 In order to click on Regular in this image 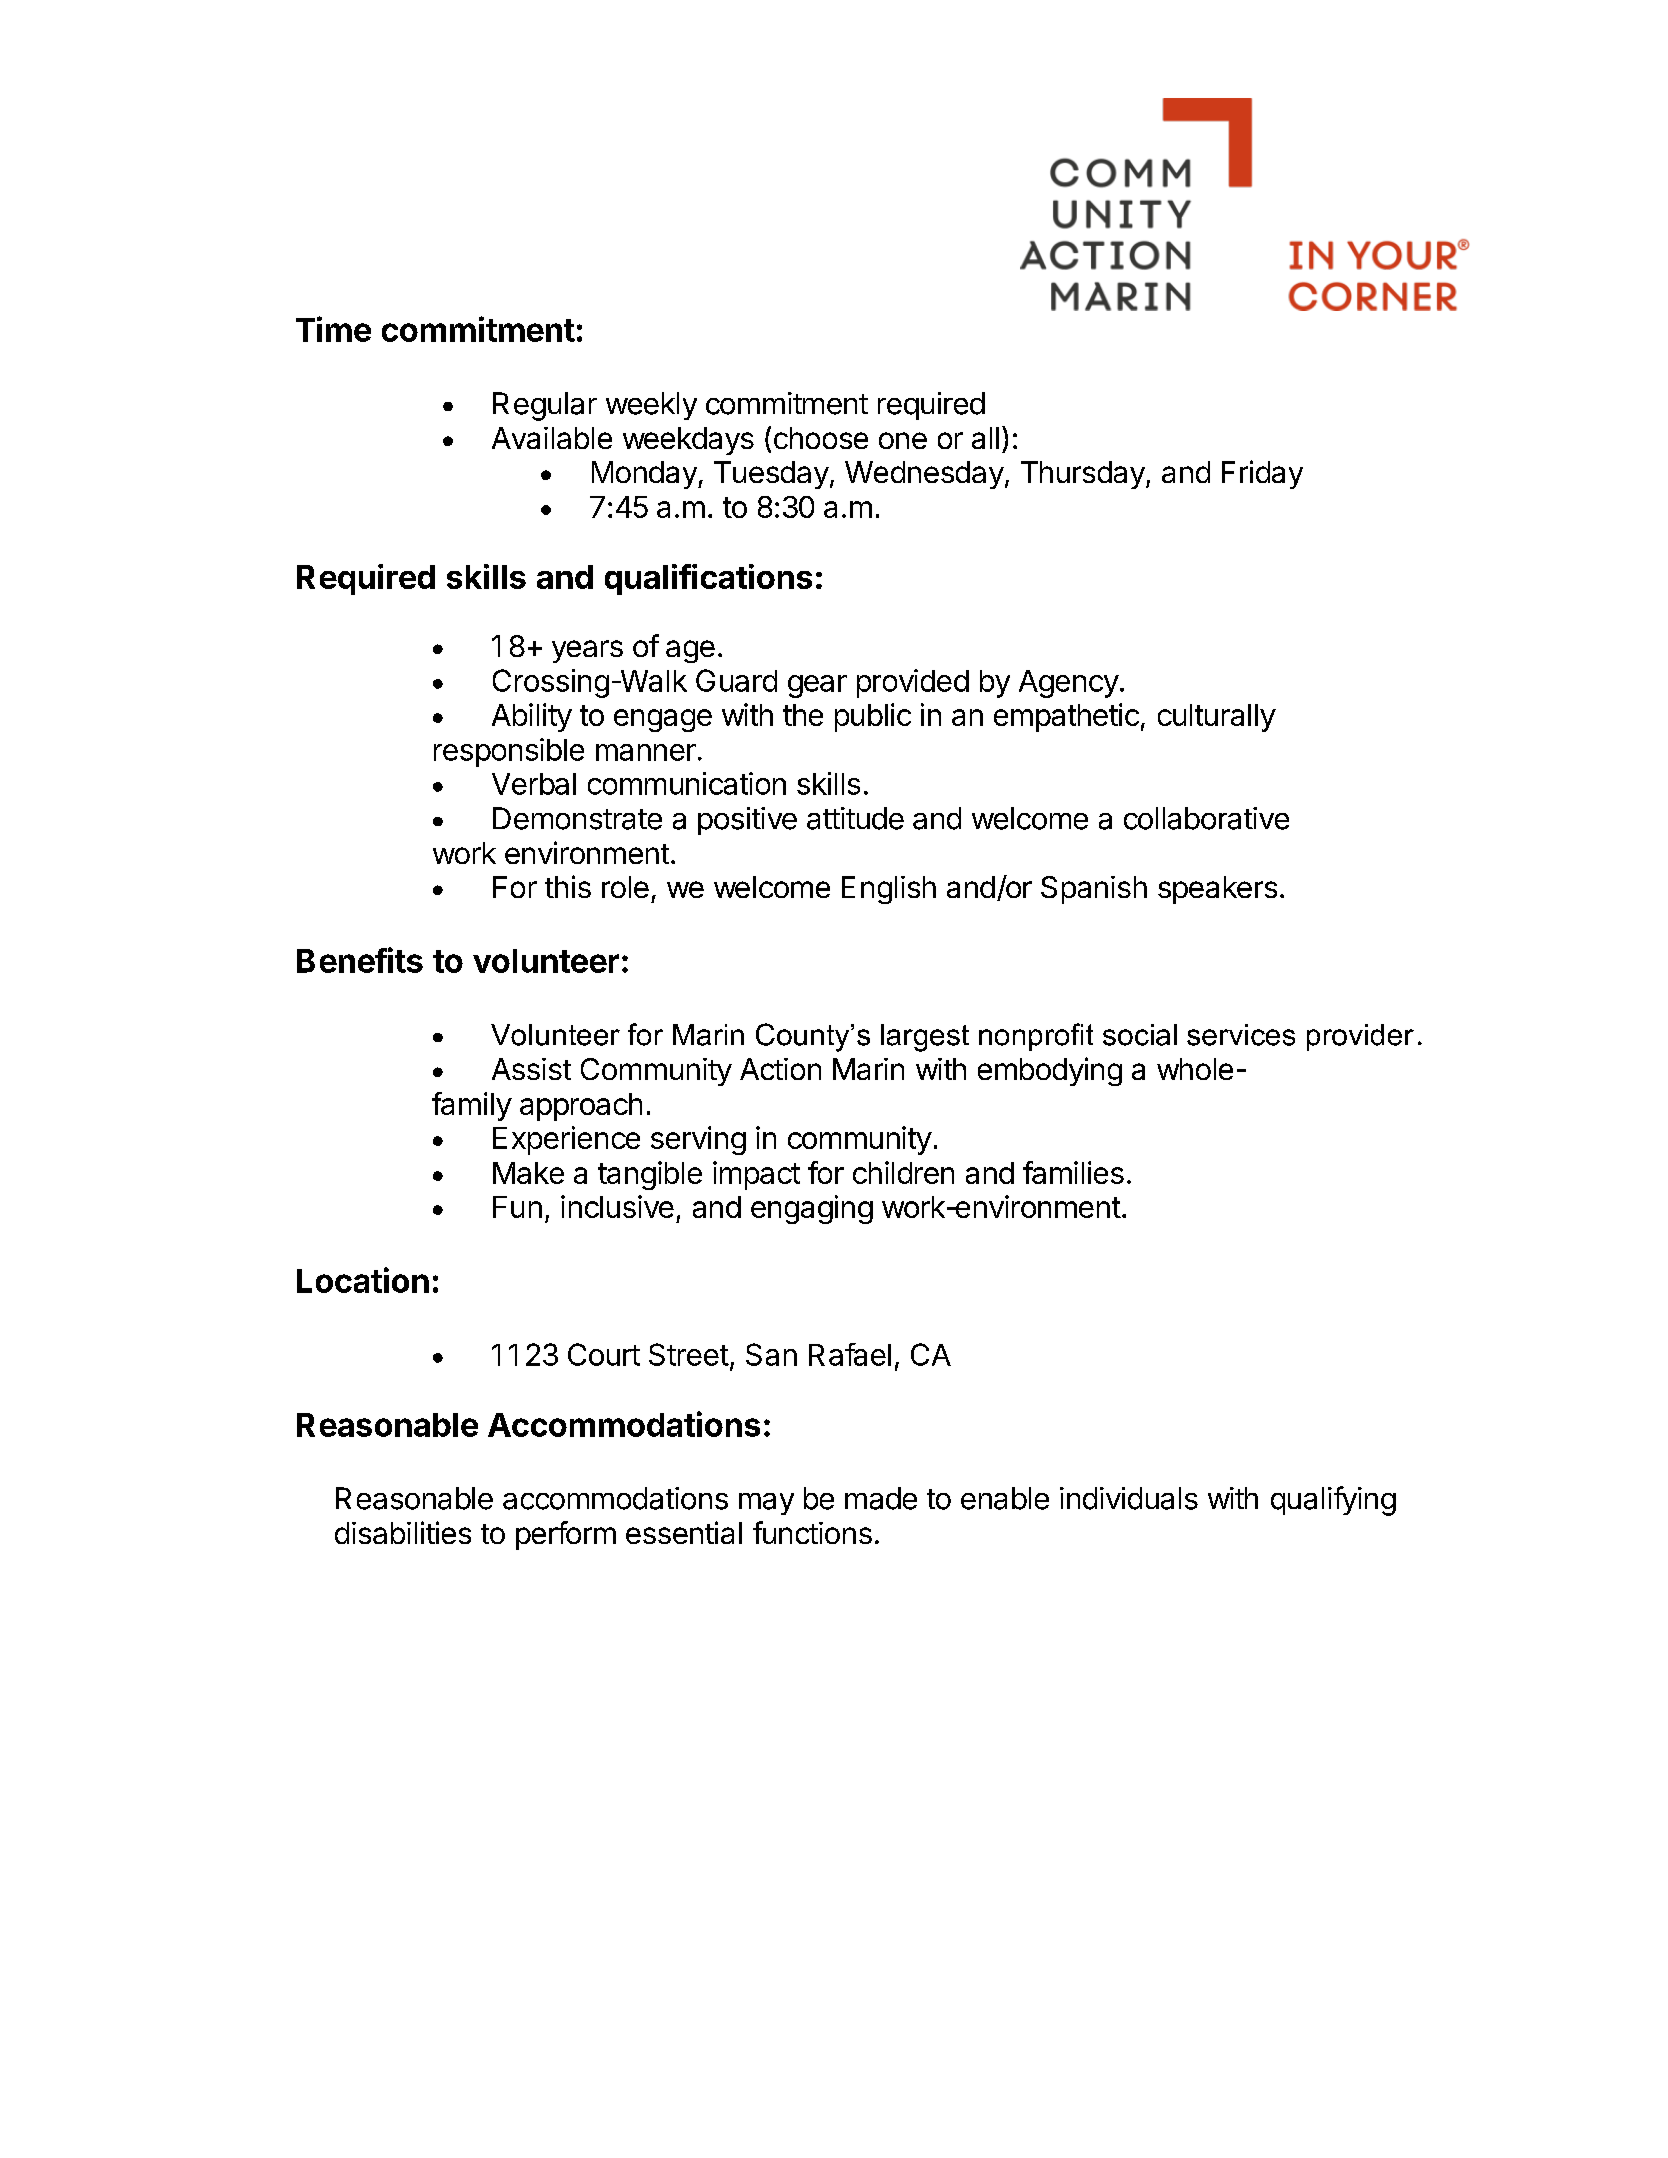, I will do `click(545, 406)`.
